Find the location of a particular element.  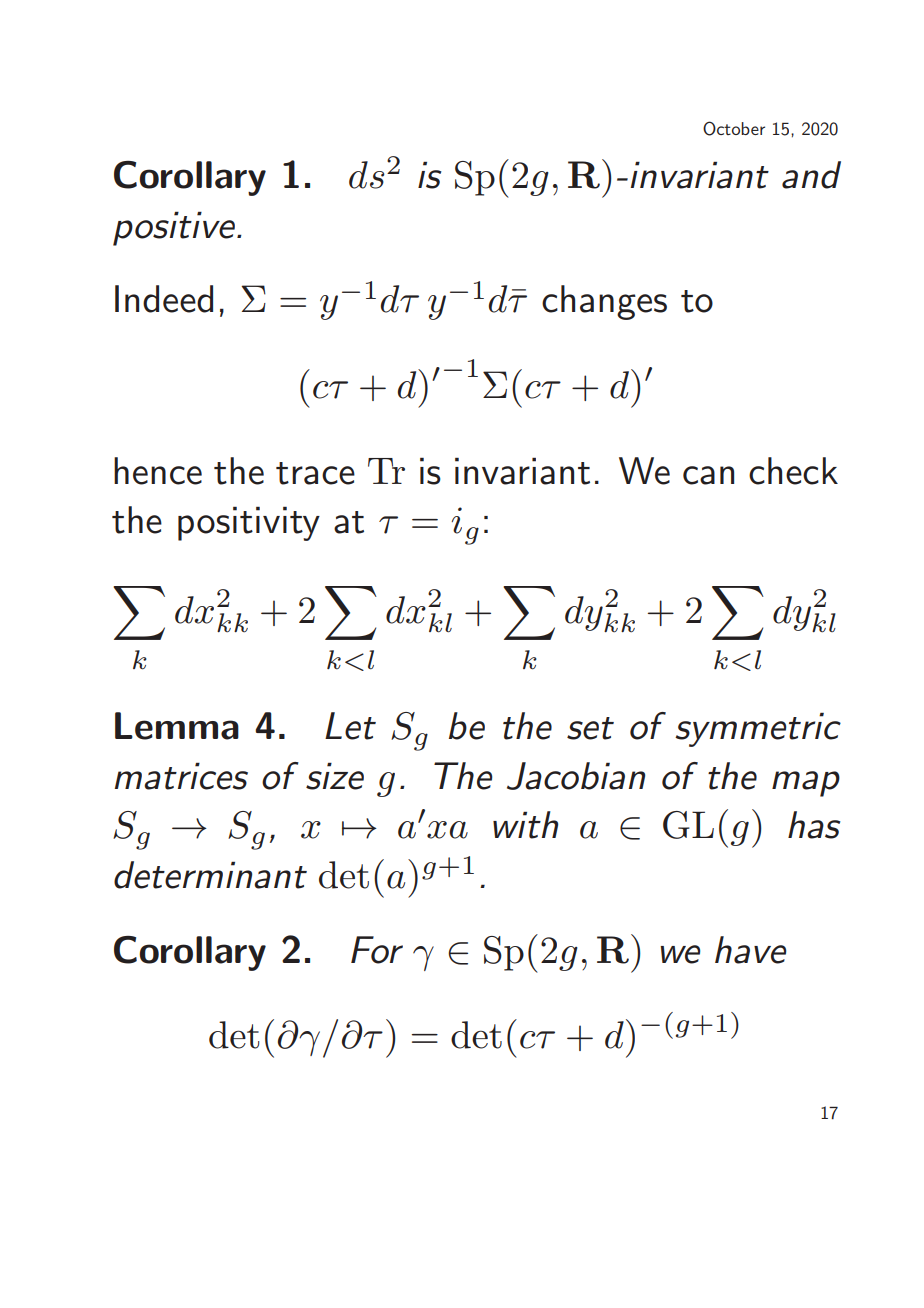

changes is located at coordinates (604, 302).
